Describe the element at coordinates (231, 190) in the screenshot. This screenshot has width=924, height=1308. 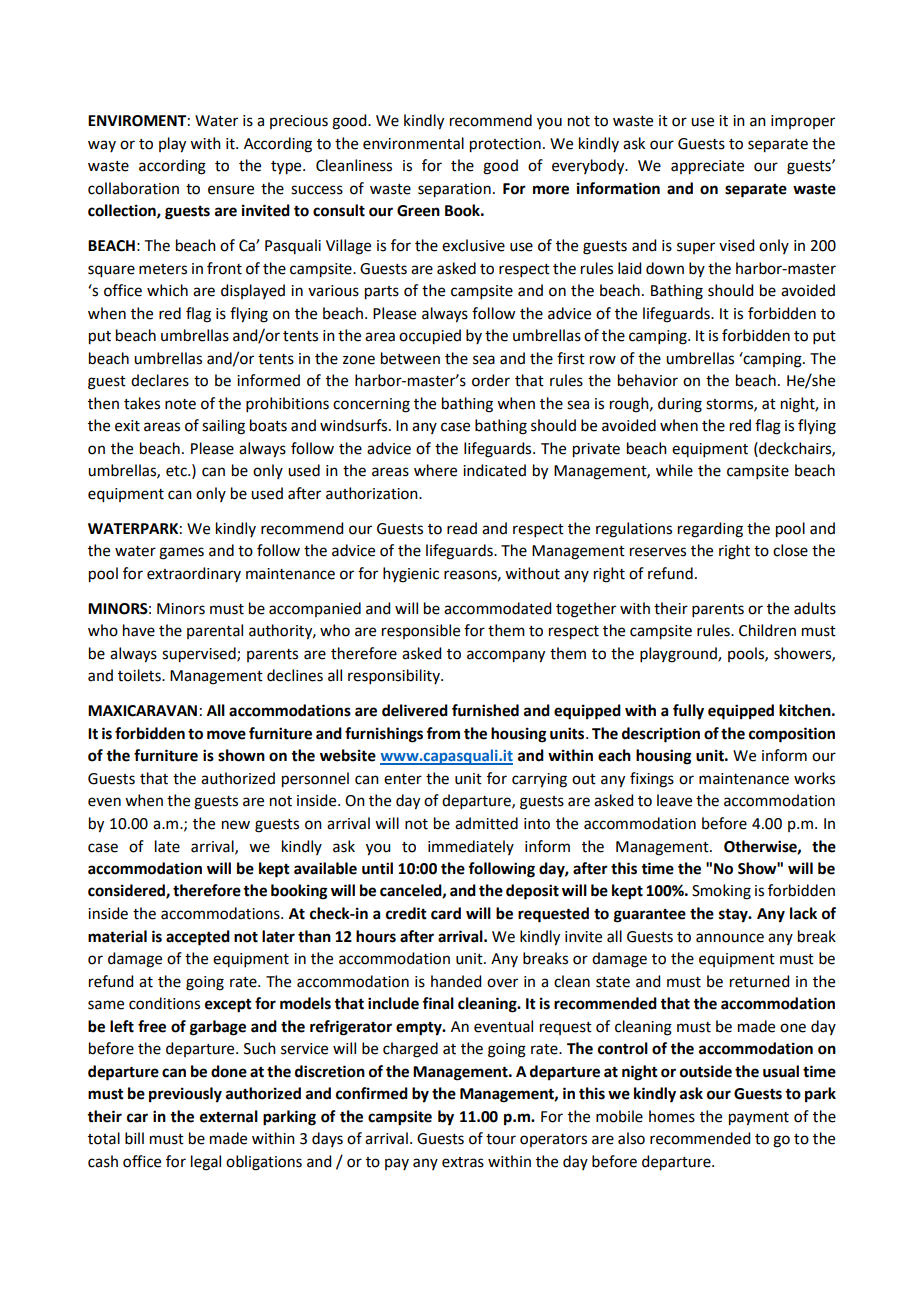
I see `ensure` at that location.
